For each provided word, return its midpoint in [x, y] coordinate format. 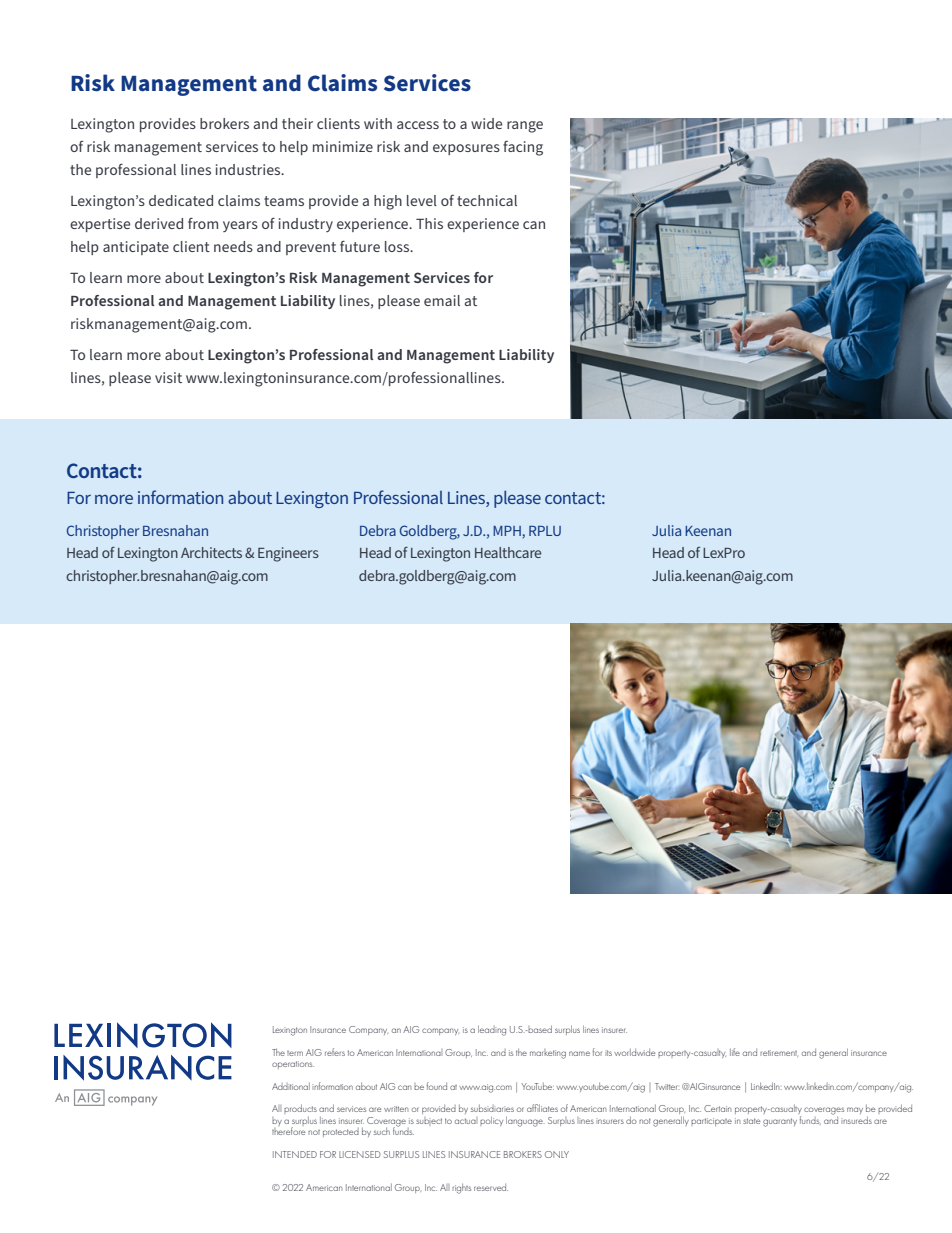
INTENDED [295, 1154]
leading [492, 1030]
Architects [211, 552]
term [295, 1053]
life [735, 1052]
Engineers [288, 554]
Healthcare [508, 552]
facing [523, 148]
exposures [466, 149]
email [442, 300]
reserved [491, 1187]
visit [168, 377]
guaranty [780, 1122]
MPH [507, 531]
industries [249, 169]
